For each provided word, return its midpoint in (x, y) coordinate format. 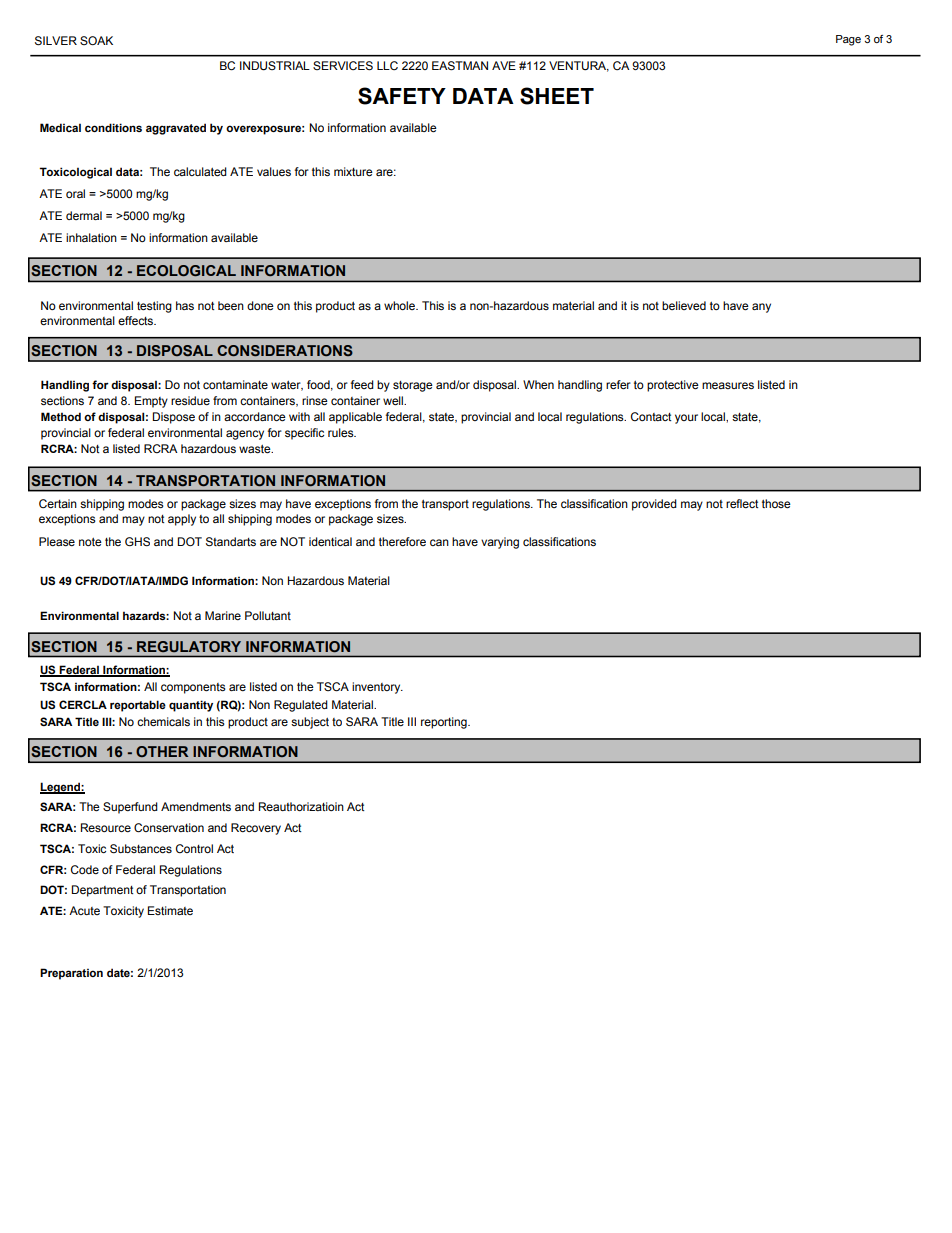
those (776, 503)
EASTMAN (460, 66)
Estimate (170, 910)
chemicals (163, 721)
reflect (742, 503)
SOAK (96, 40)
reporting (445, 723)
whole (400, 305)
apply (182, 520)
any (761, 308)
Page (848, 40)
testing (154, 307)
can (439, 542)
